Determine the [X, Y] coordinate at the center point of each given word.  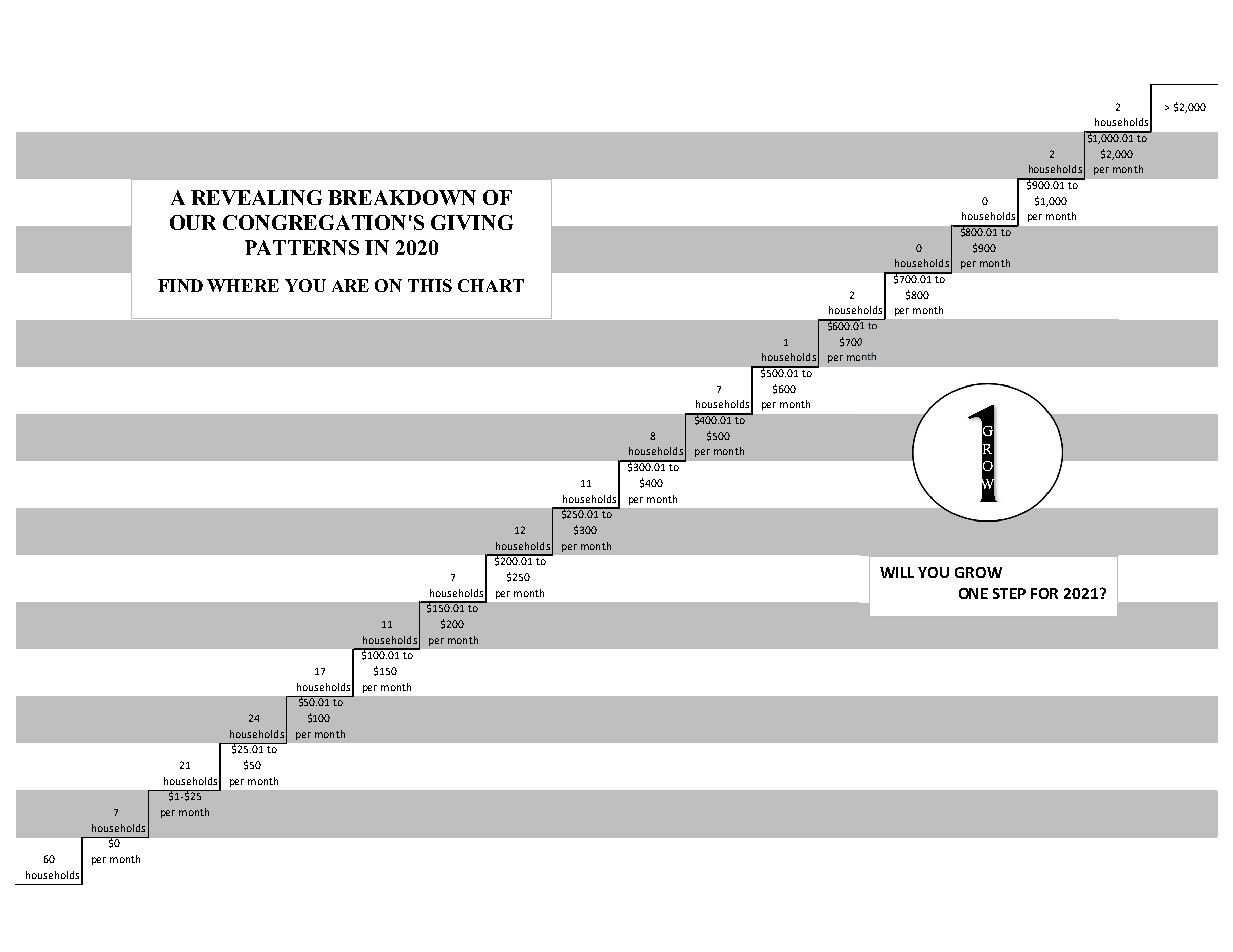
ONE [973, 593]
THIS [430, 285]
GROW [978, 572]
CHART [491, 285]
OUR [193, 222]
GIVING [472, 222]
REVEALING [256, 197]
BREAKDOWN [402, 197]
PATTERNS [302, 247]
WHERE [243, 285]
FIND [180, 285]
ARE [350, 285]
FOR [1044, 593]
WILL [897, 572]
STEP [1009, 593]
